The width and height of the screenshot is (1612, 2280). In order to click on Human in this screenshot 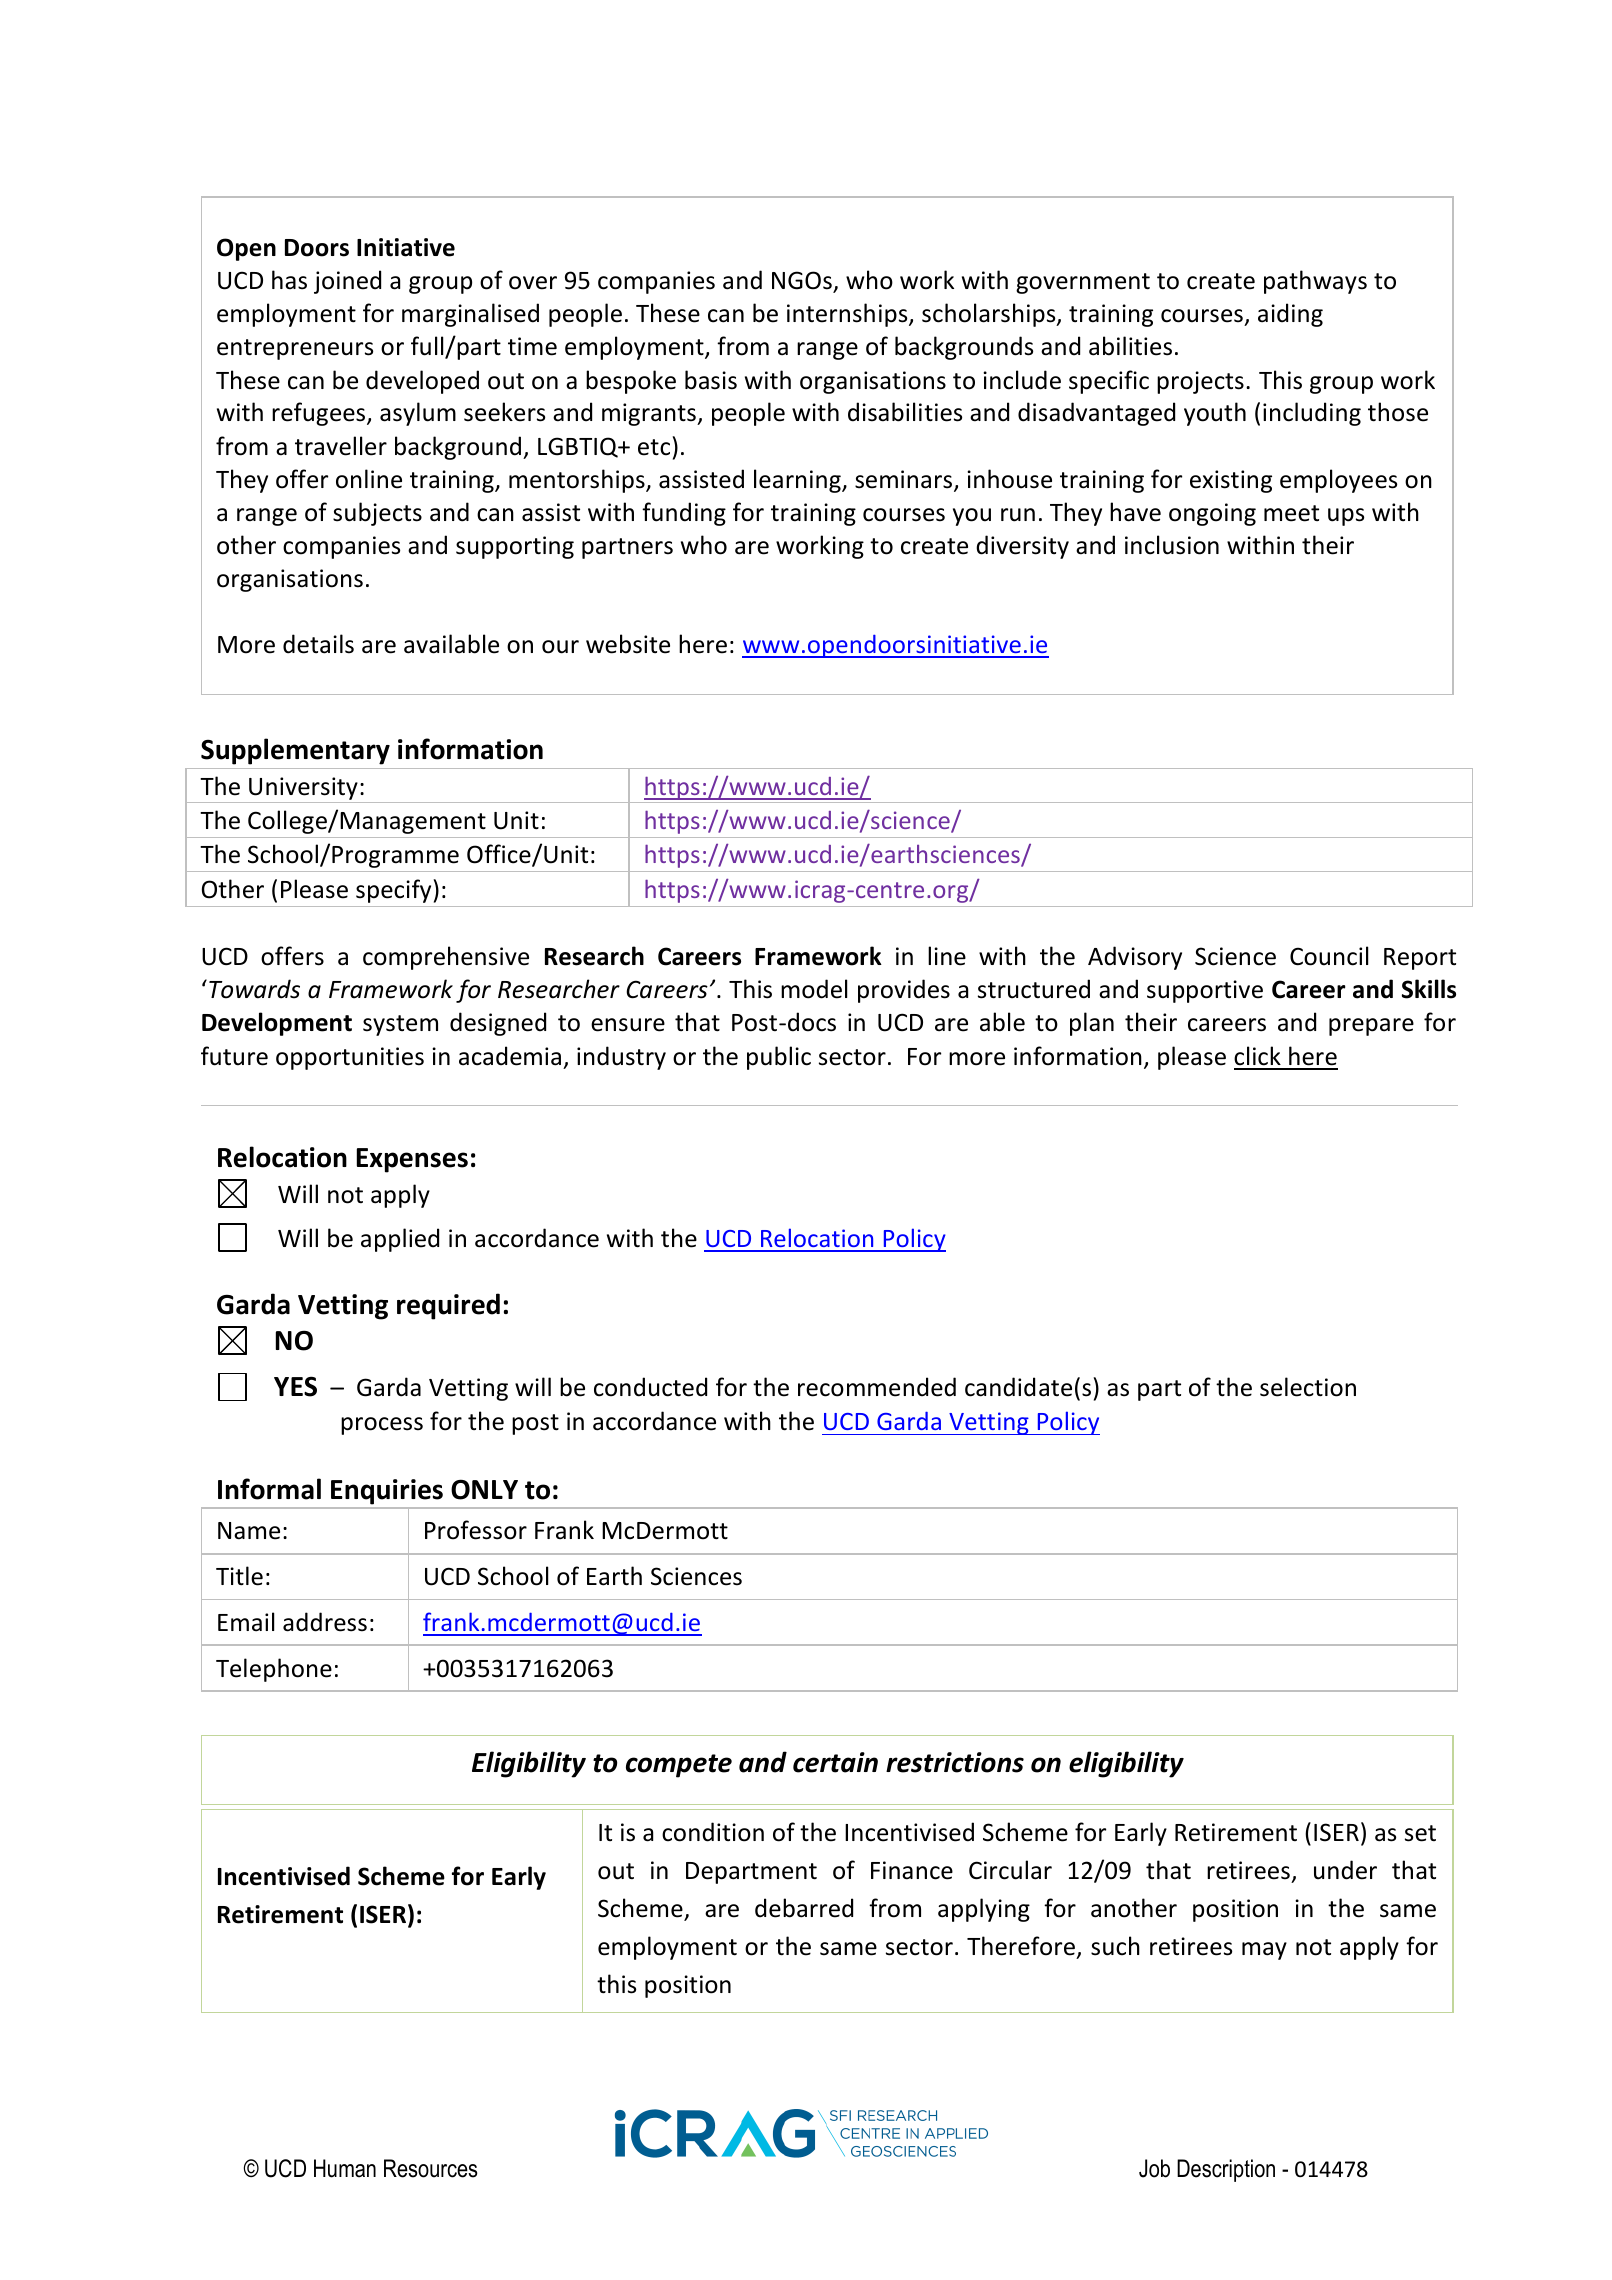, I will do `click(345, 2168)`.
